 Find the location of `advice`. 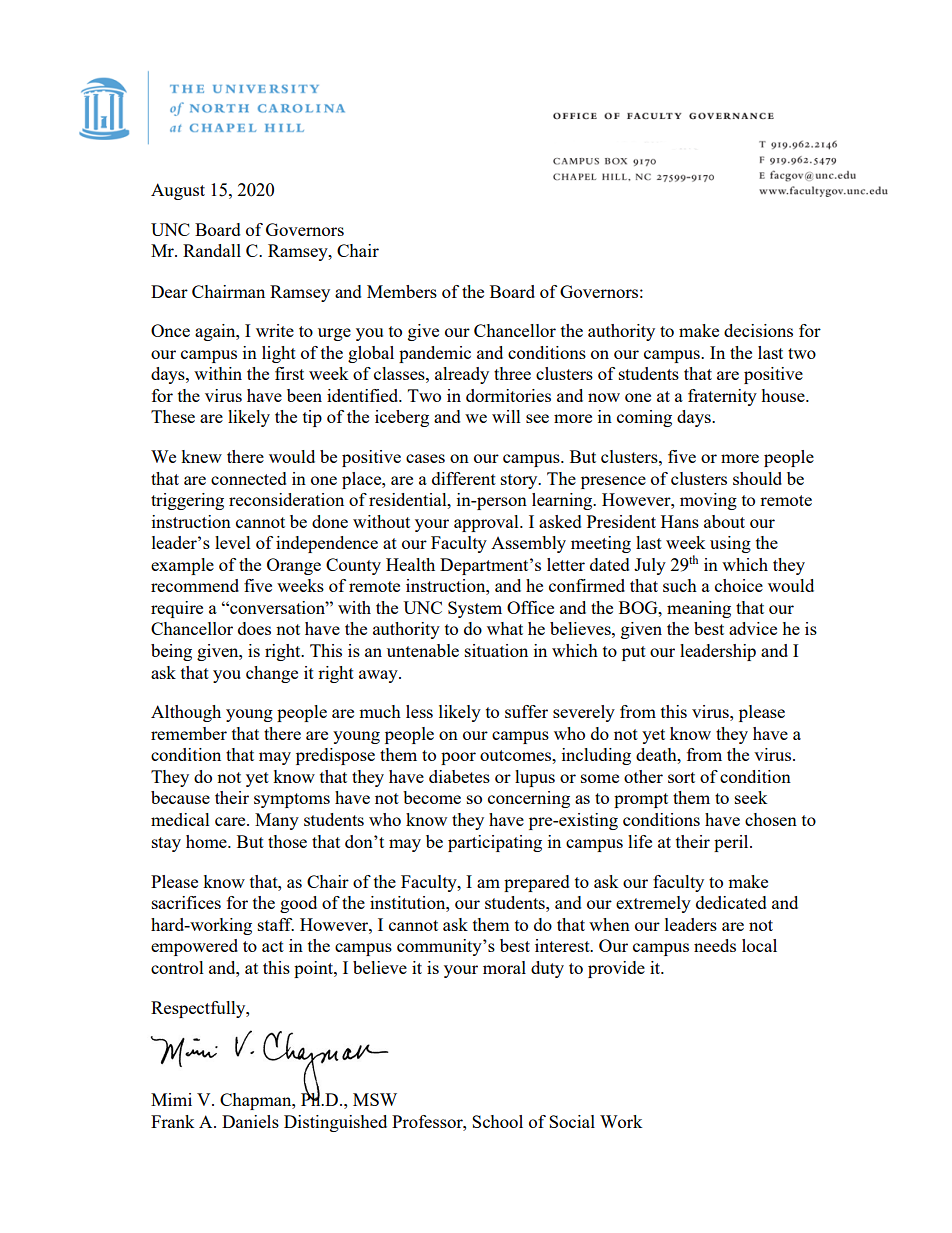

advice is located at coordinates (753, 628).
